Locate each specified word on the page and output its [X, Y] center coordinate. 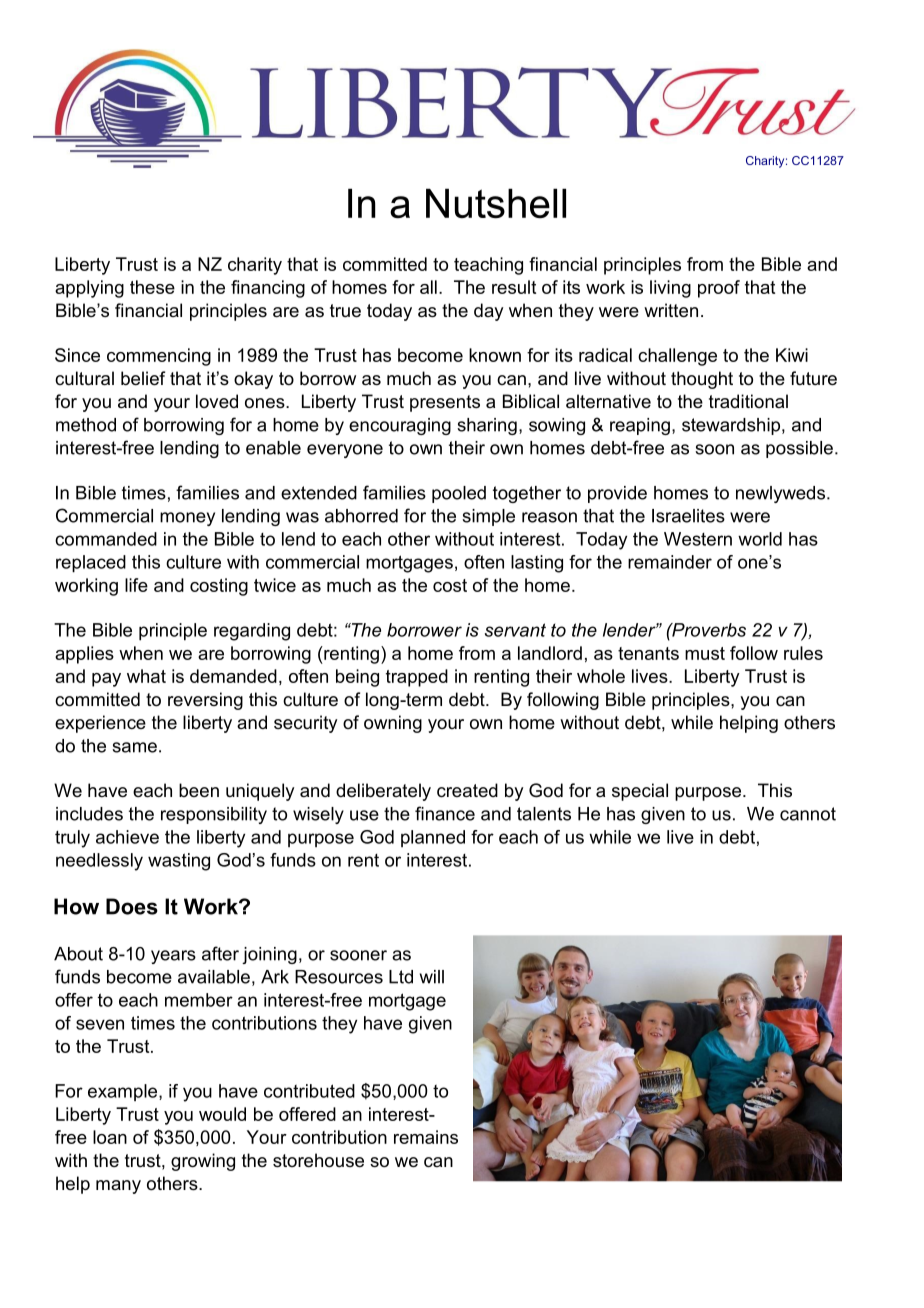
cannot [808, 814]
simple [488, 517]
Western [698, 539]
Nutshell [496, 203]
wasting [179, 862]
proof [719, 289]
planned [433, 838]
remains [426, 1137]
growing [203, 1162]
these [152, 287]
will [432, 977]
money [187, 519]
